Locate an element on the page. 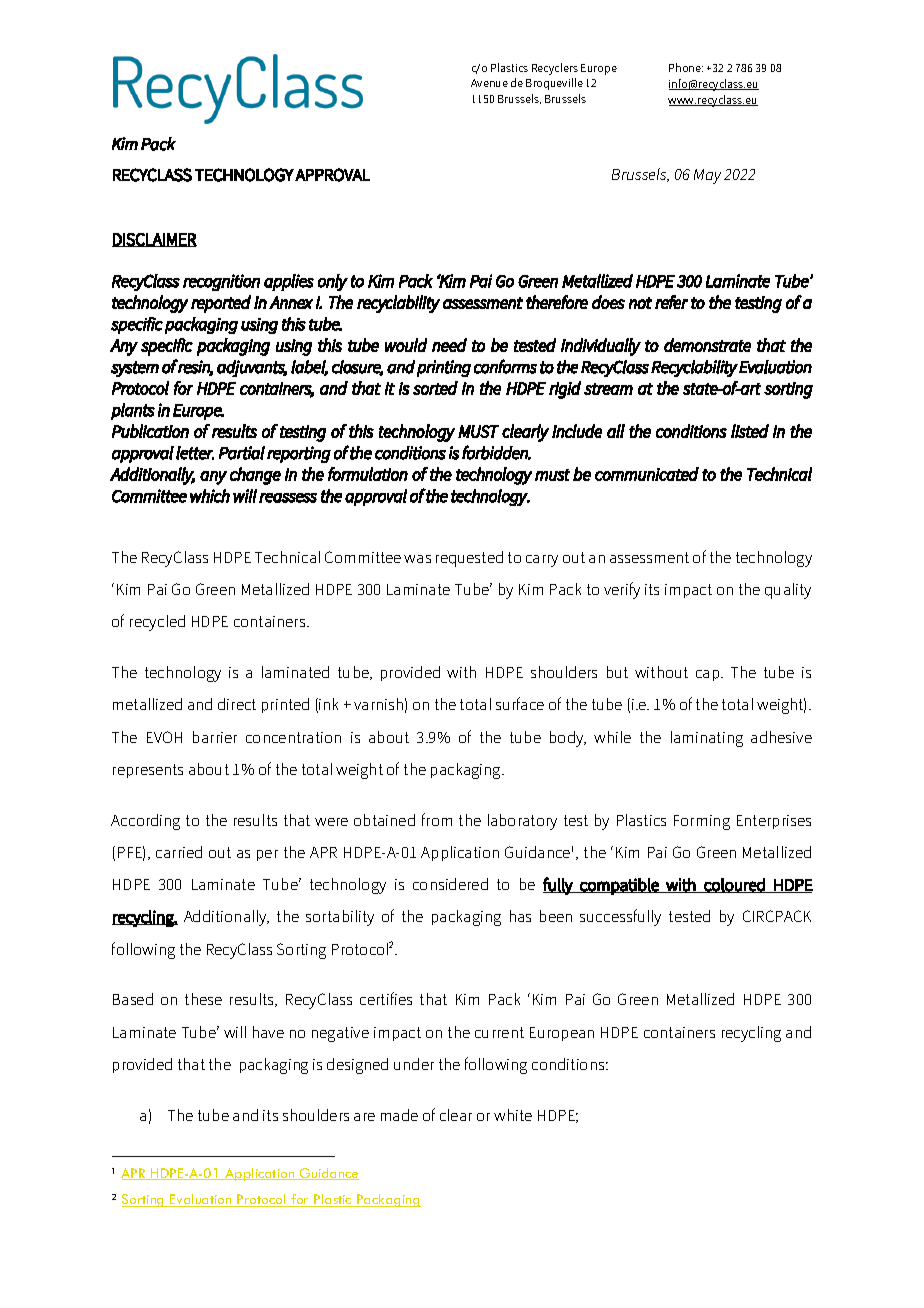 Image resolution: width=924 pixels, height=1308 pixels. Avenue is located at coordinates (489, 83).
